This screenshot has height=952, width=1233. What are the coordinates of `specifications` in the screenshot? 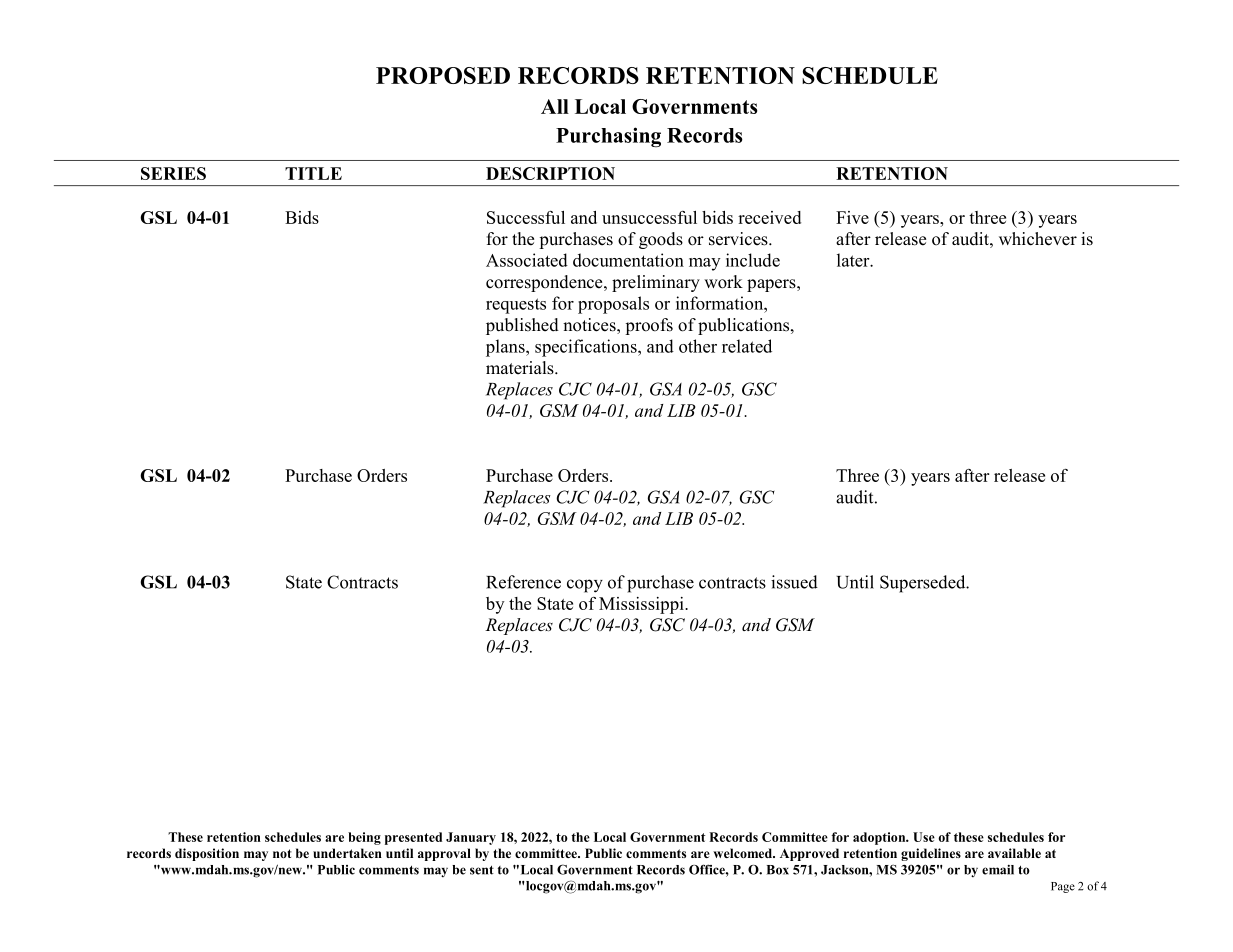 It's located at (587, 348).
